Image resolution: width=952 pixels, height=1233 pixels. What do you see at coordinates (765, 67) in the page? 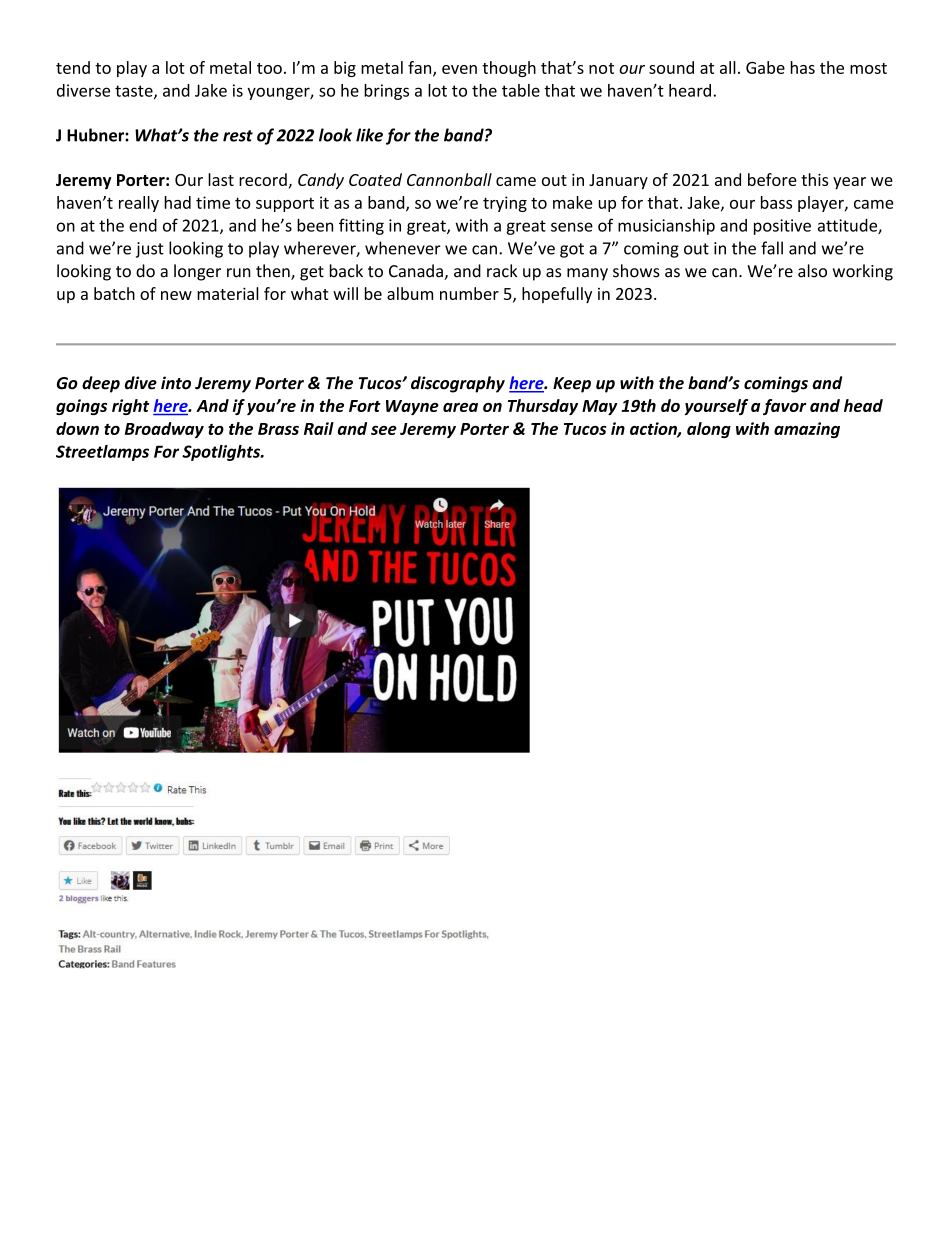
I see `Gabe` at bounding box center [765, 67].
